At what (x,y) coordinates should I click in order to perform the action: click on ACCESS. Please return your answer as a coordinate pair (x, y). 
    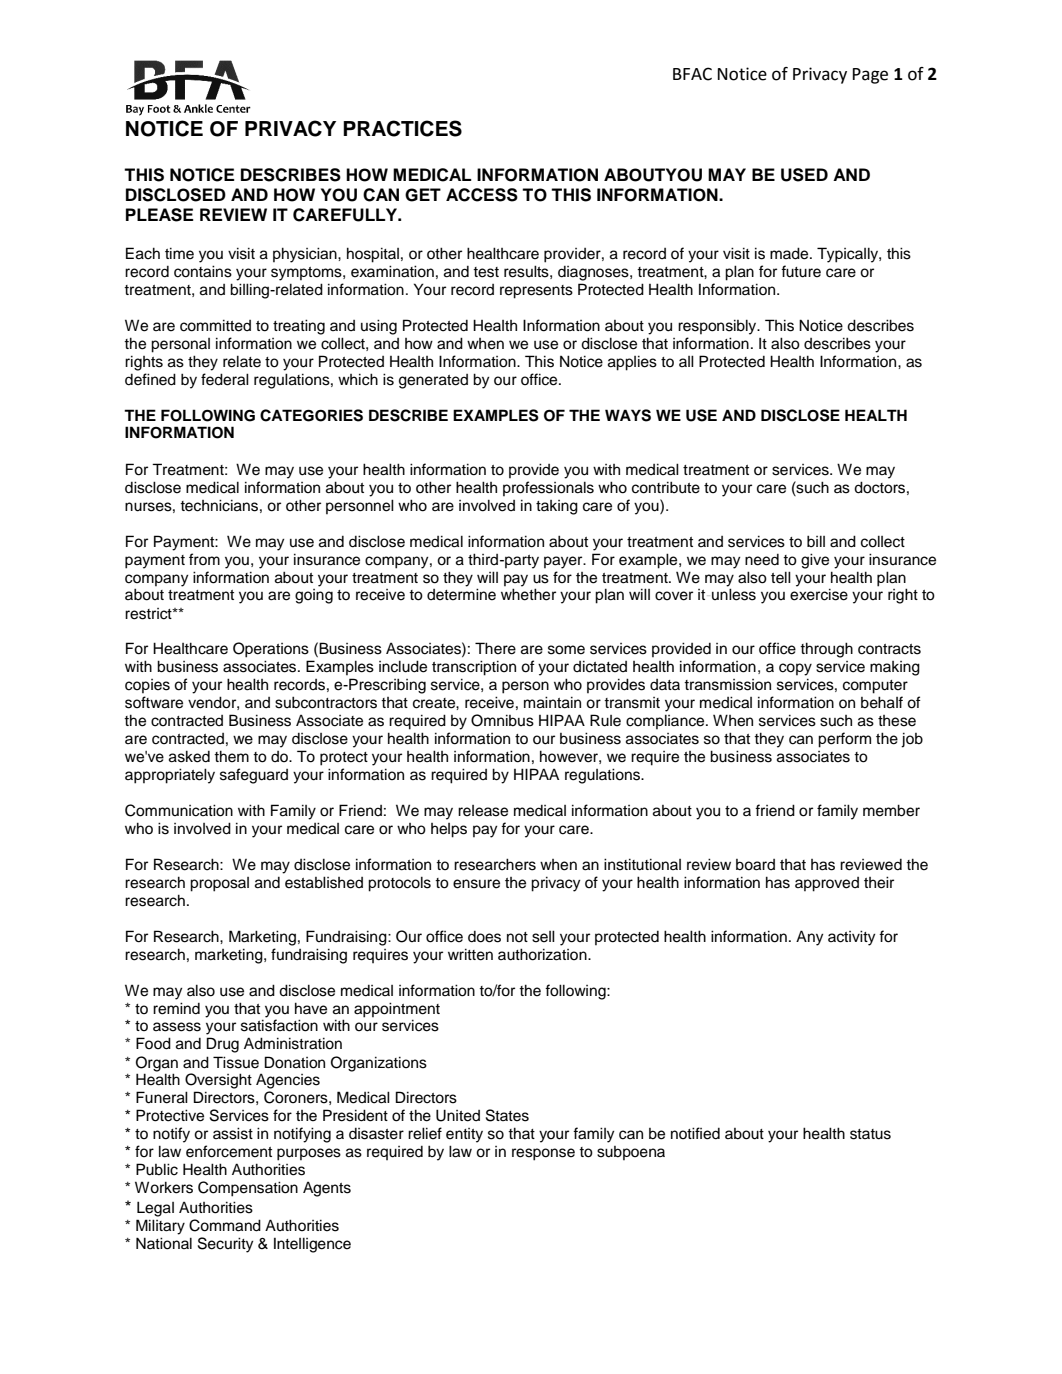
    Looking at the image, I should click on (482, 195).
